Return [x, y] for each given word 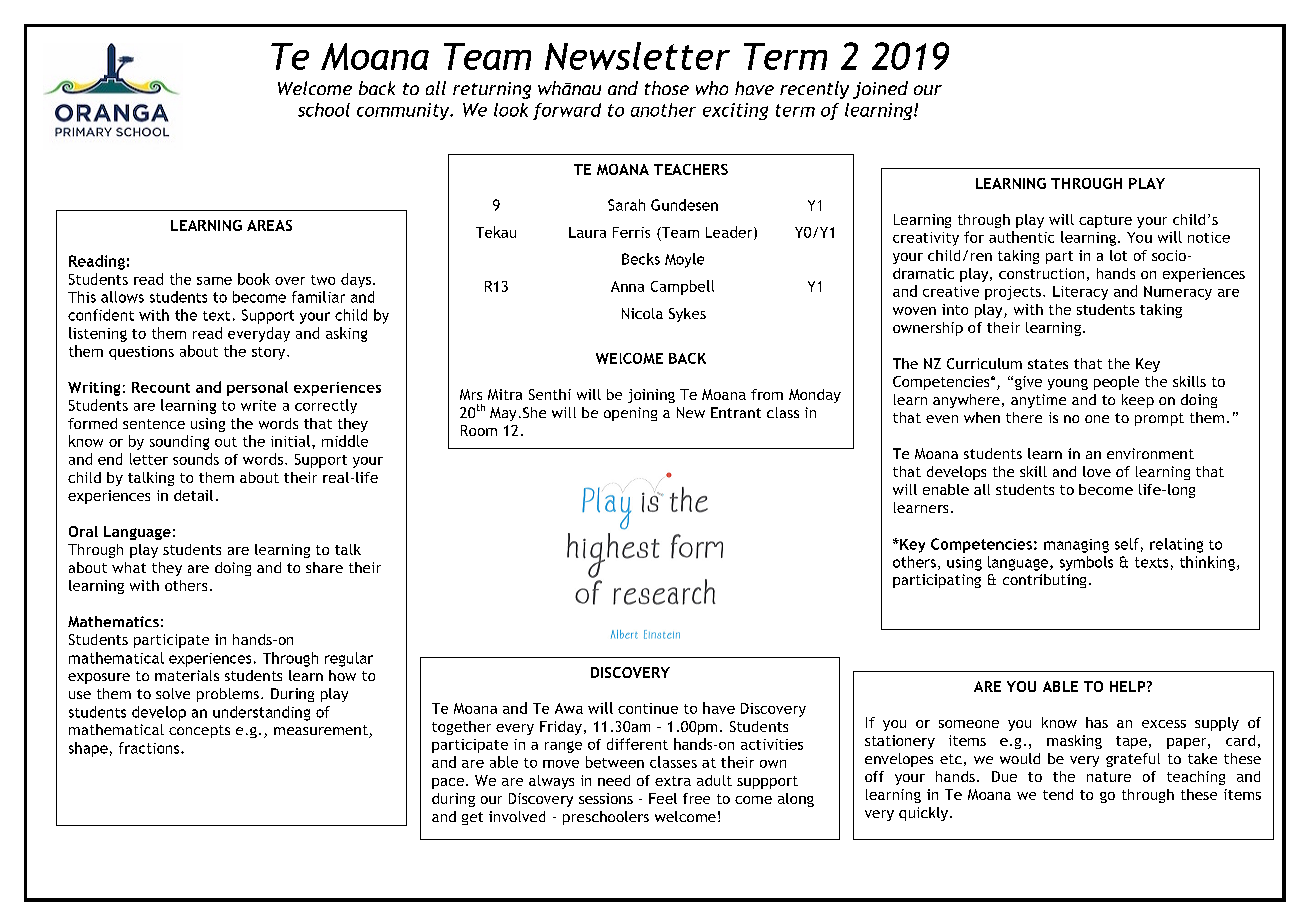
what [129, 567]
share [324, 567]
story [270, 353]
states [1048, 364]
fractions [150, 748]
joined [880, 90]
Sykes [687, 315]
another [663, 110]
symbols [1086, 563]
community [404, 111]
